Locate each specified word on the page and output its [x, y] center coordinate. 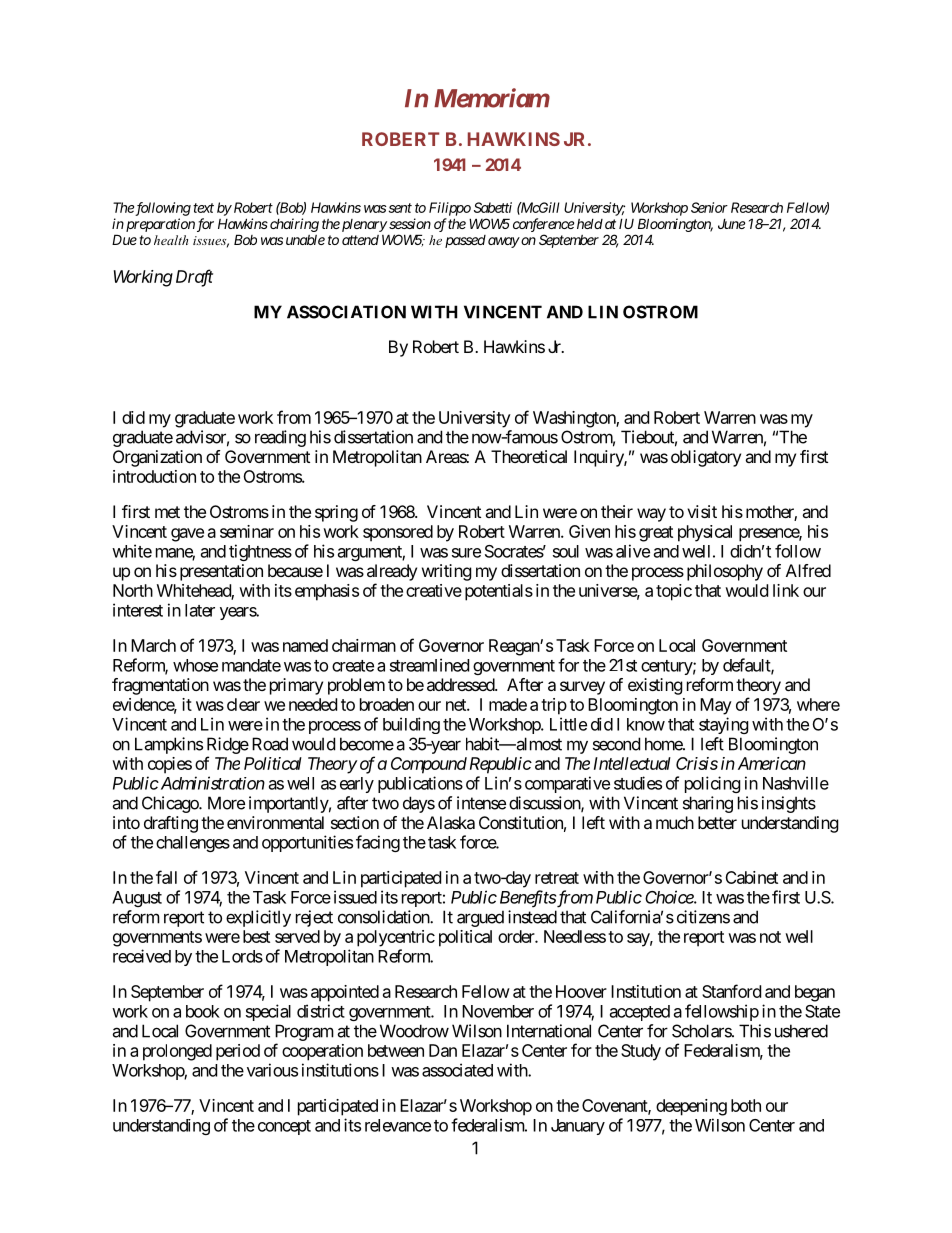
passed [465, 241]
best [256, 936]
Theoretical [529, 456]
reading [280, 438]
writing [447, 572]
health [171, 240]
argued [480, 918]
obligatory [706, 458]
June [731, 223]
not [770, 937]
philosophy [725, 572]
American [772, 763]
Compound [429, 765]
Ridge [228, 745]
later [200, 610]
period [238, 1052]
